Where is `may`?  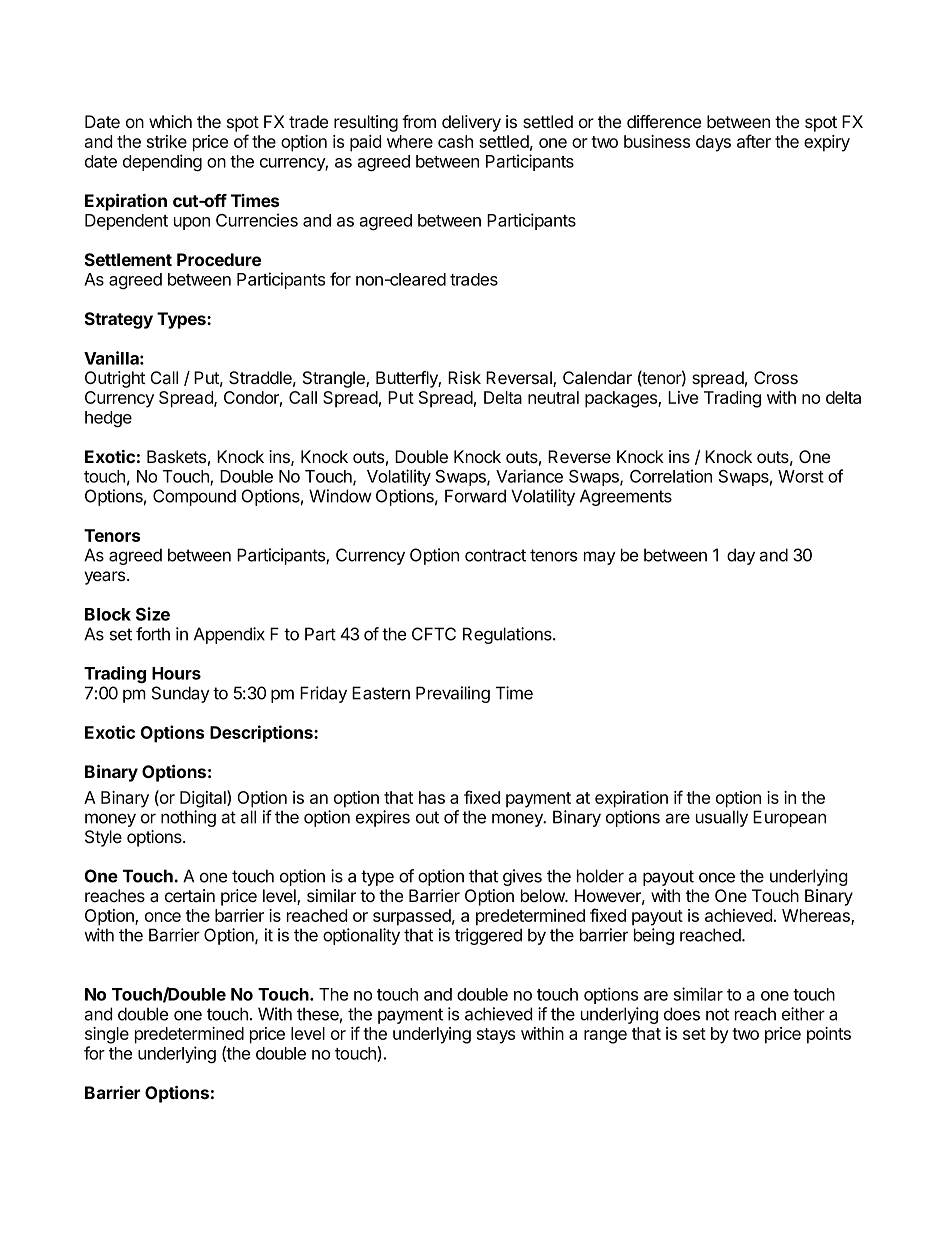
may is located at coordinates (600, 558).
